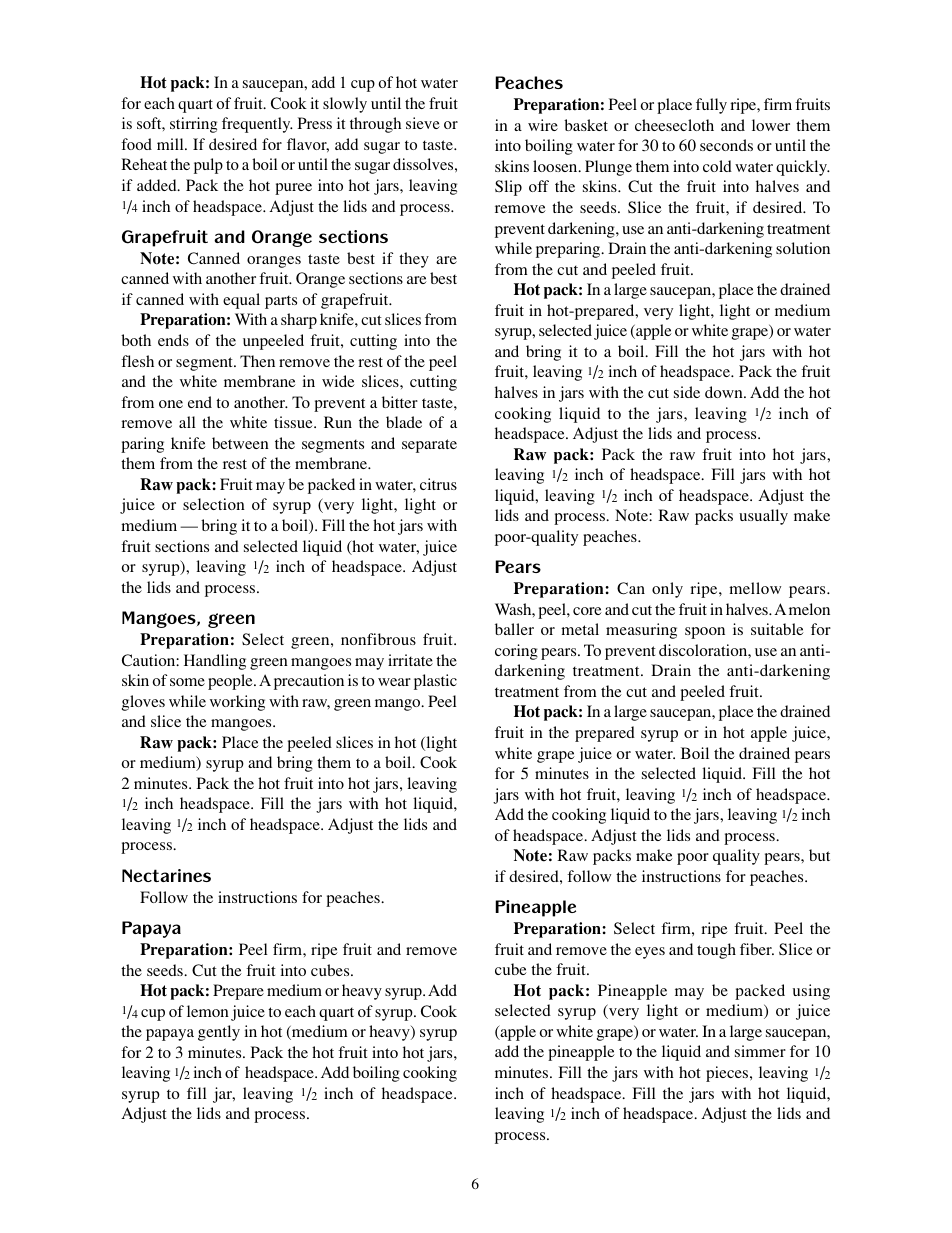 Image resolution: width=952 pixels, height=1233 pixels. I want to click on sieve, so click(423, 123).
